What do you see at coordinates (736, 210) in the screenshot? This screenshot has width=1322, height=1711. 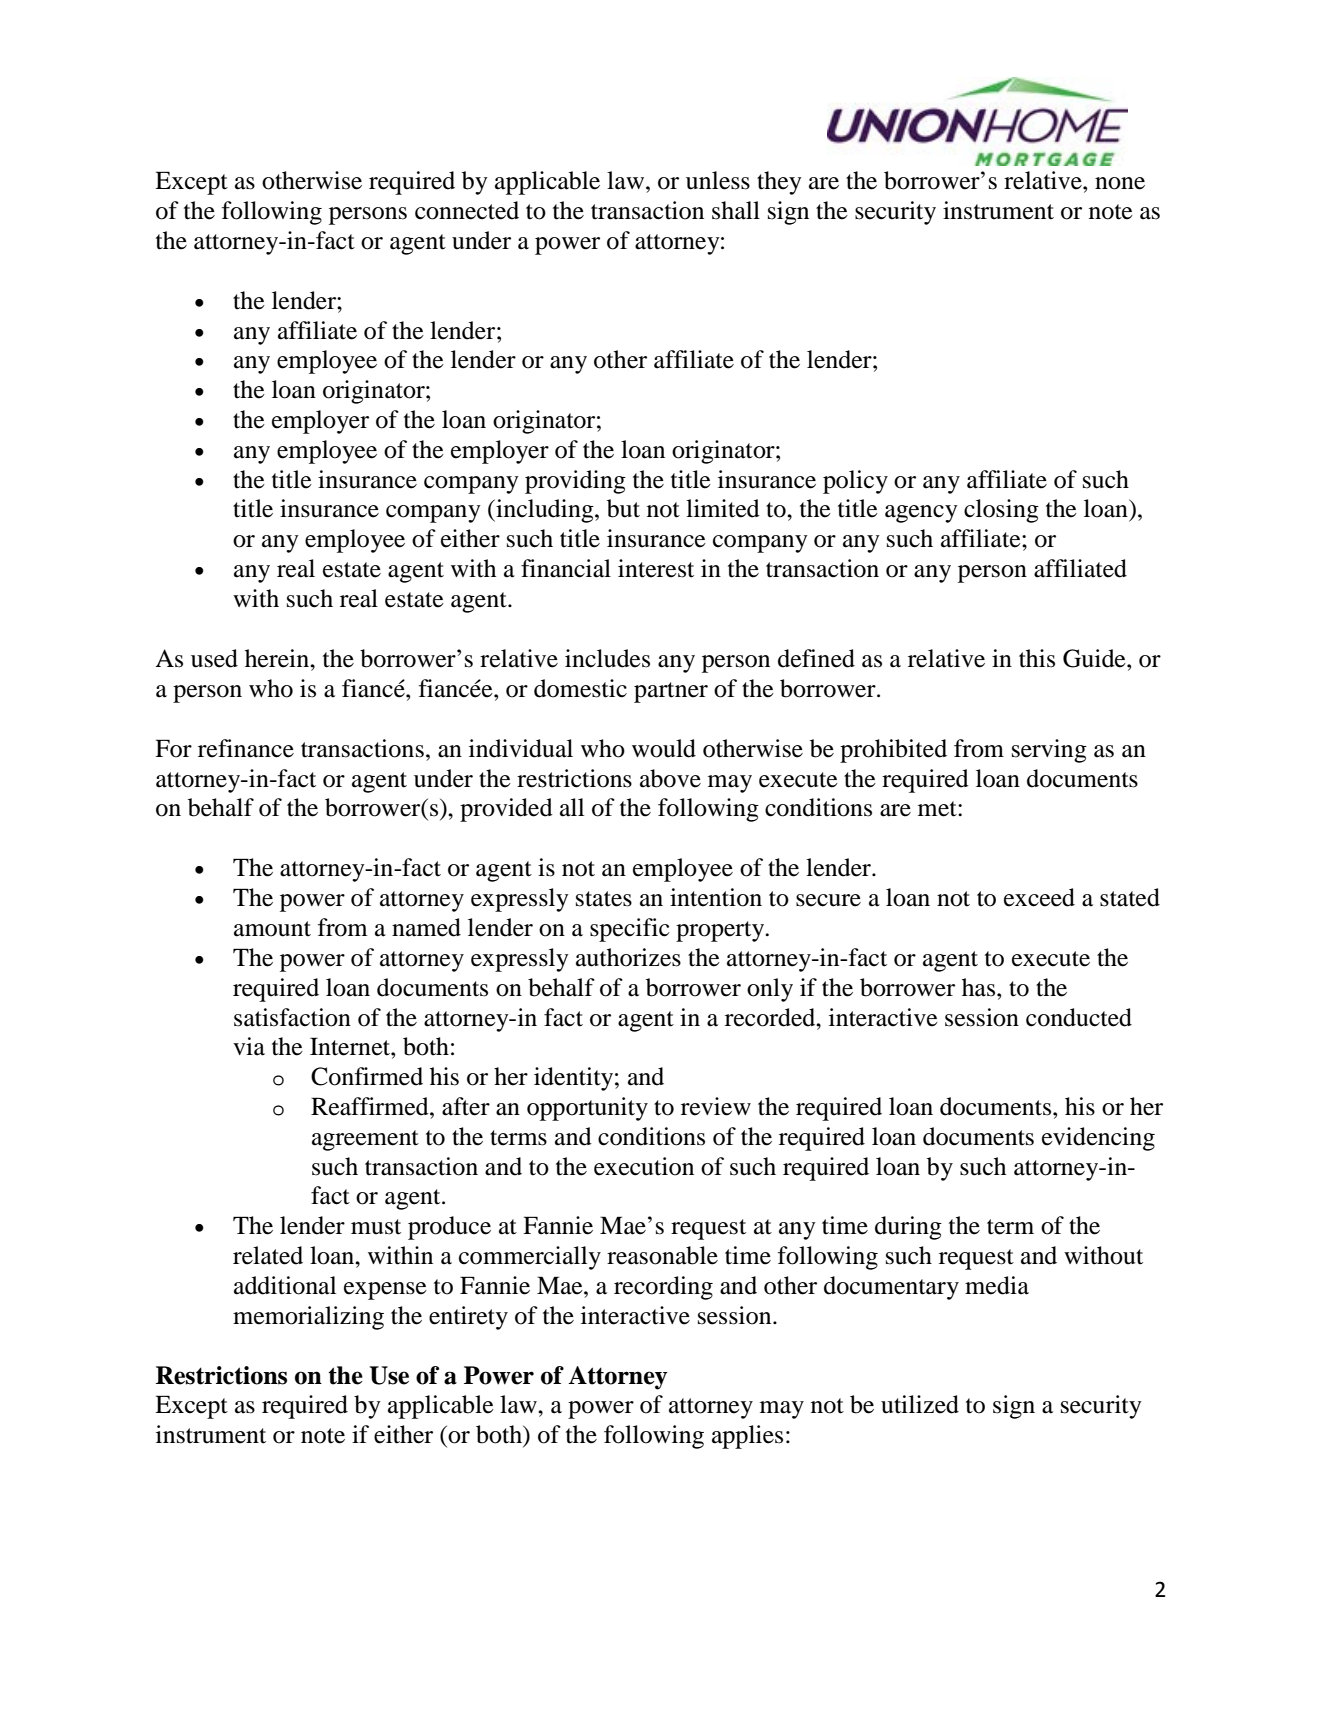 I see `shall` at bounding box center [736, 210].
